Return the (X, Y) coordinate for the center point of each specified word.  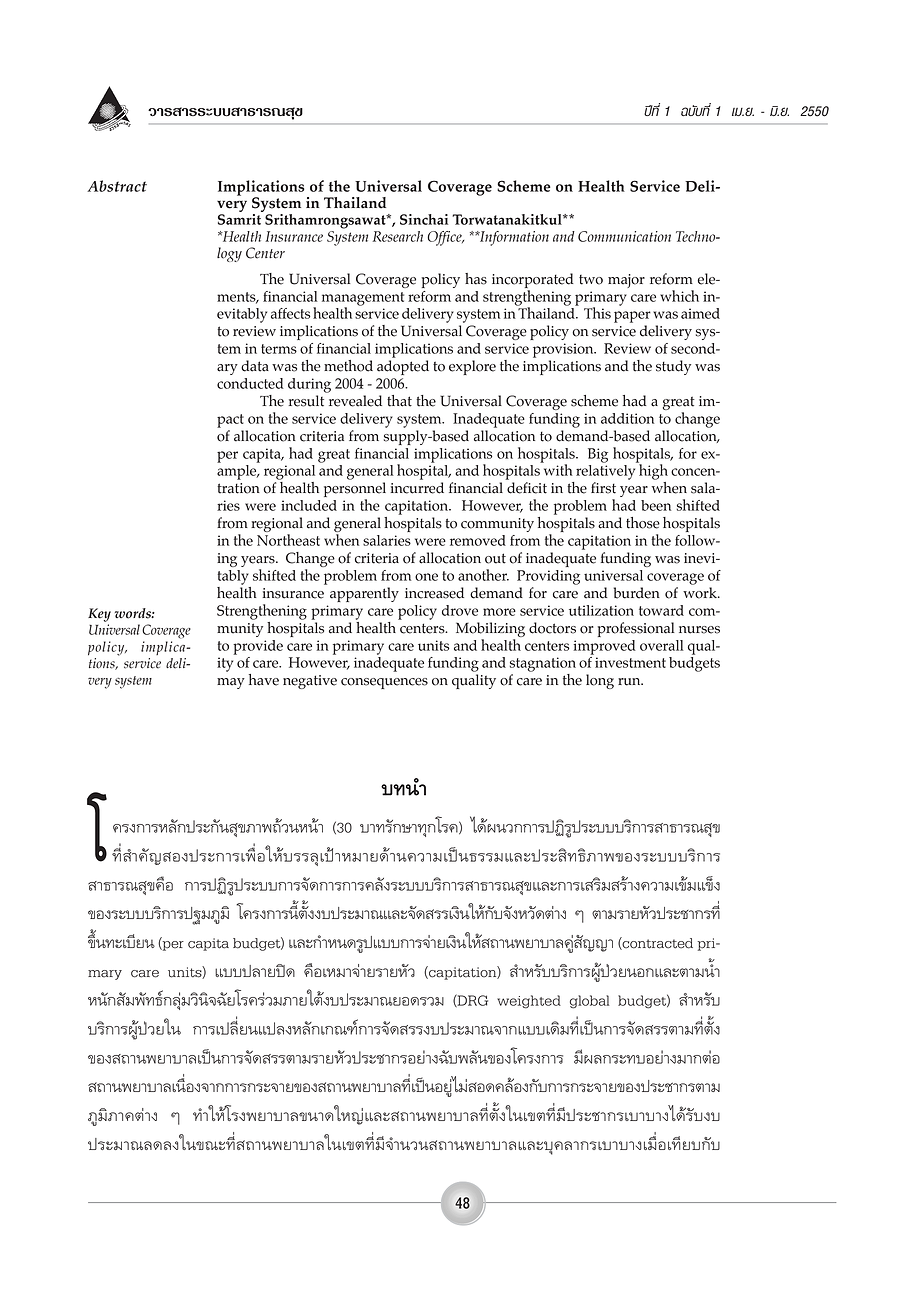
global (589, 1002)
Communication (624, 236)
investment (630, 662)
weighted (529, 1002)
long (600, 681)
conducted (250, 383)
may (231, 683)
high (652, 471)
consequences (384, 683)
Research (398, 236)
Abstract (117, 186)
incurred (417, 488)
